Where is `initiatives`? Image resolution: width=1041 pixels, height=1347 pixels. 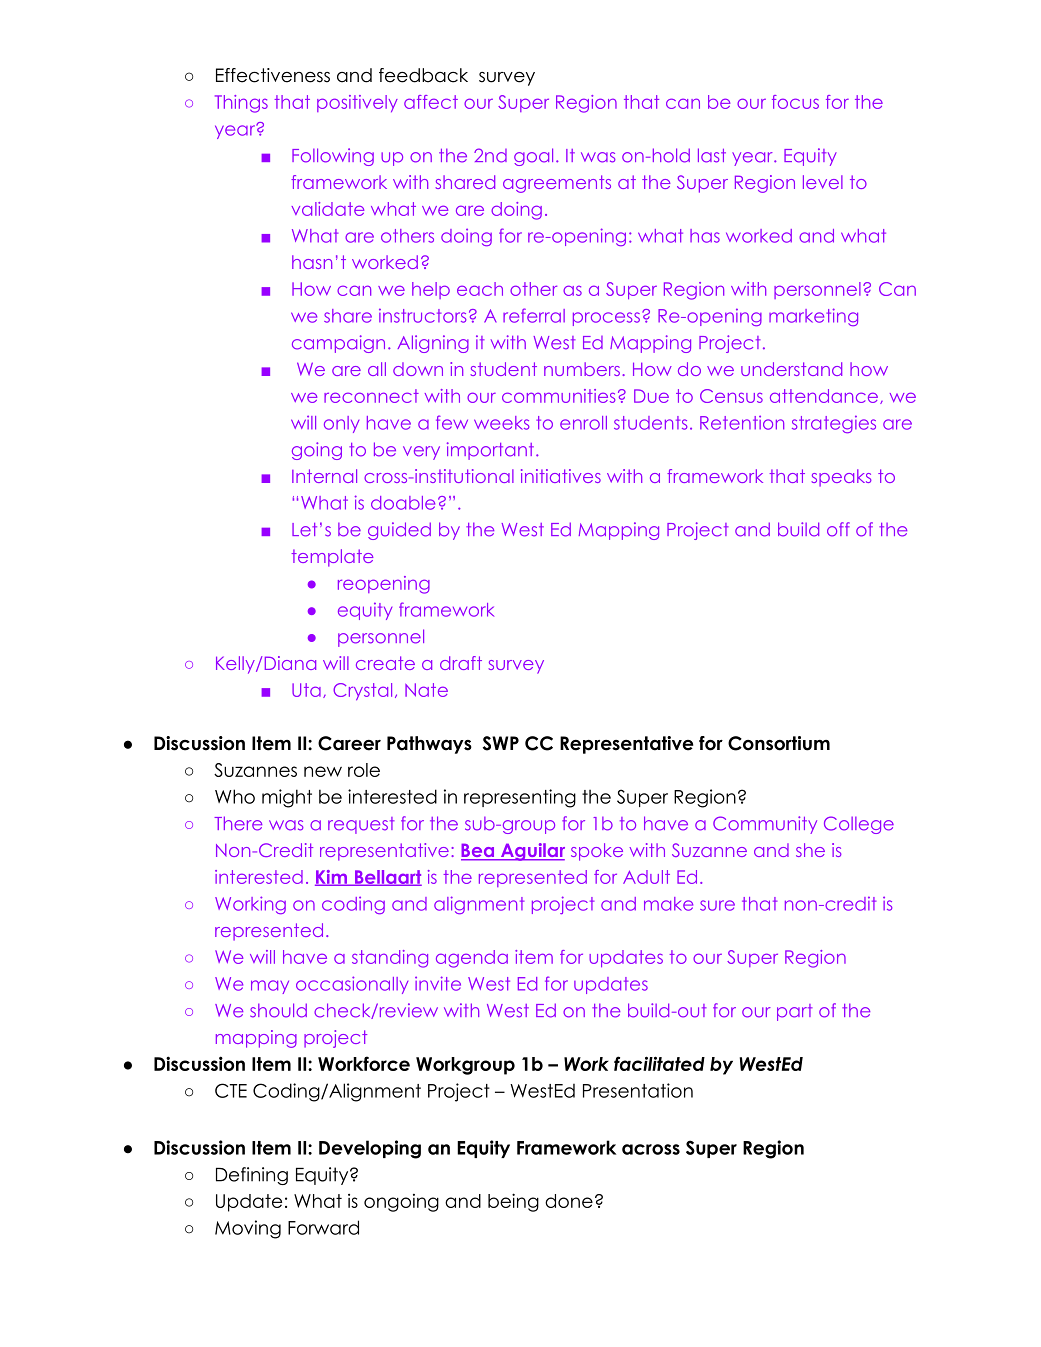 initiatives is located at coordinates (561, 476).
